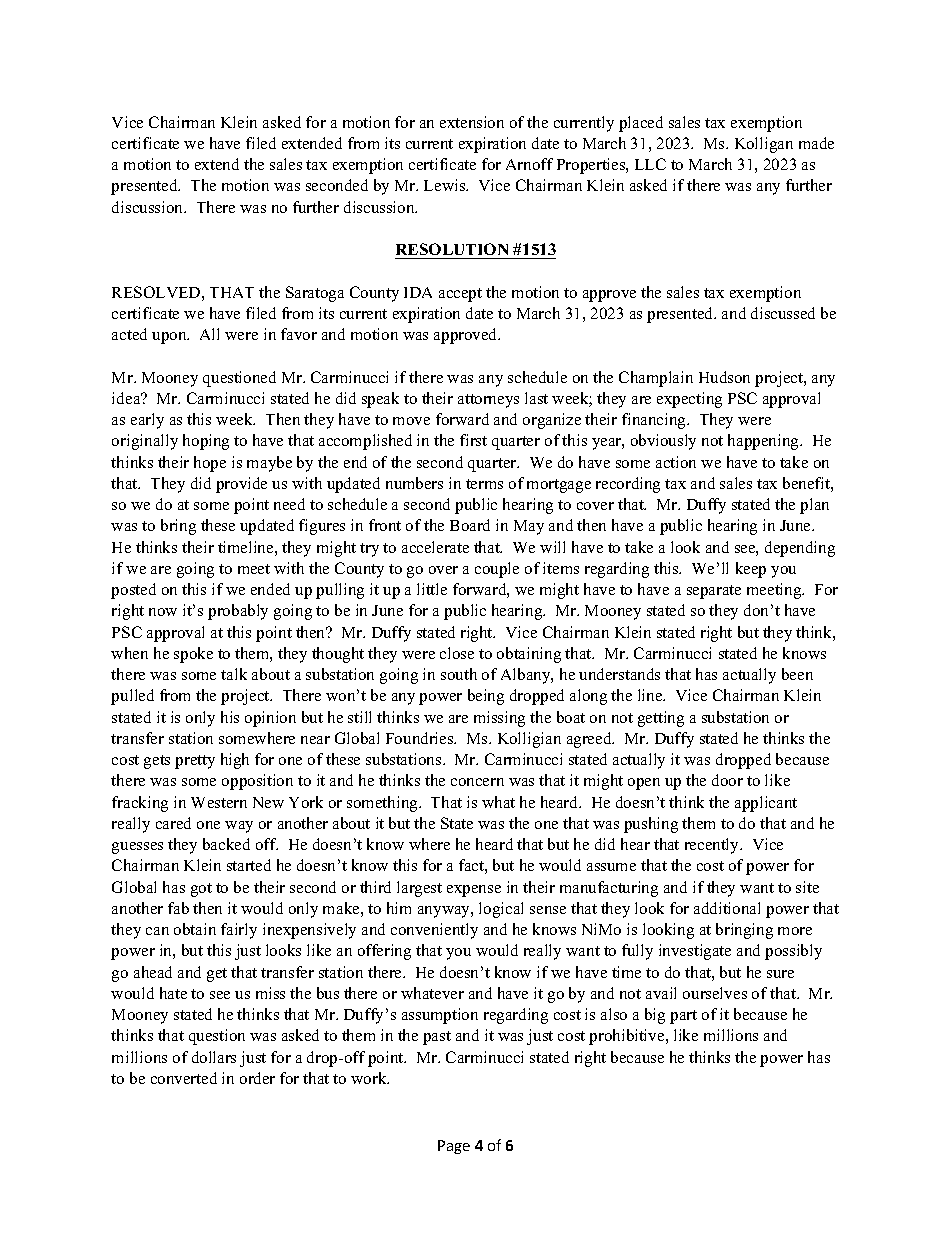  What do you see at coordinates (816, 143) in the document?
I see `made` at bounding box center [816, 143].
